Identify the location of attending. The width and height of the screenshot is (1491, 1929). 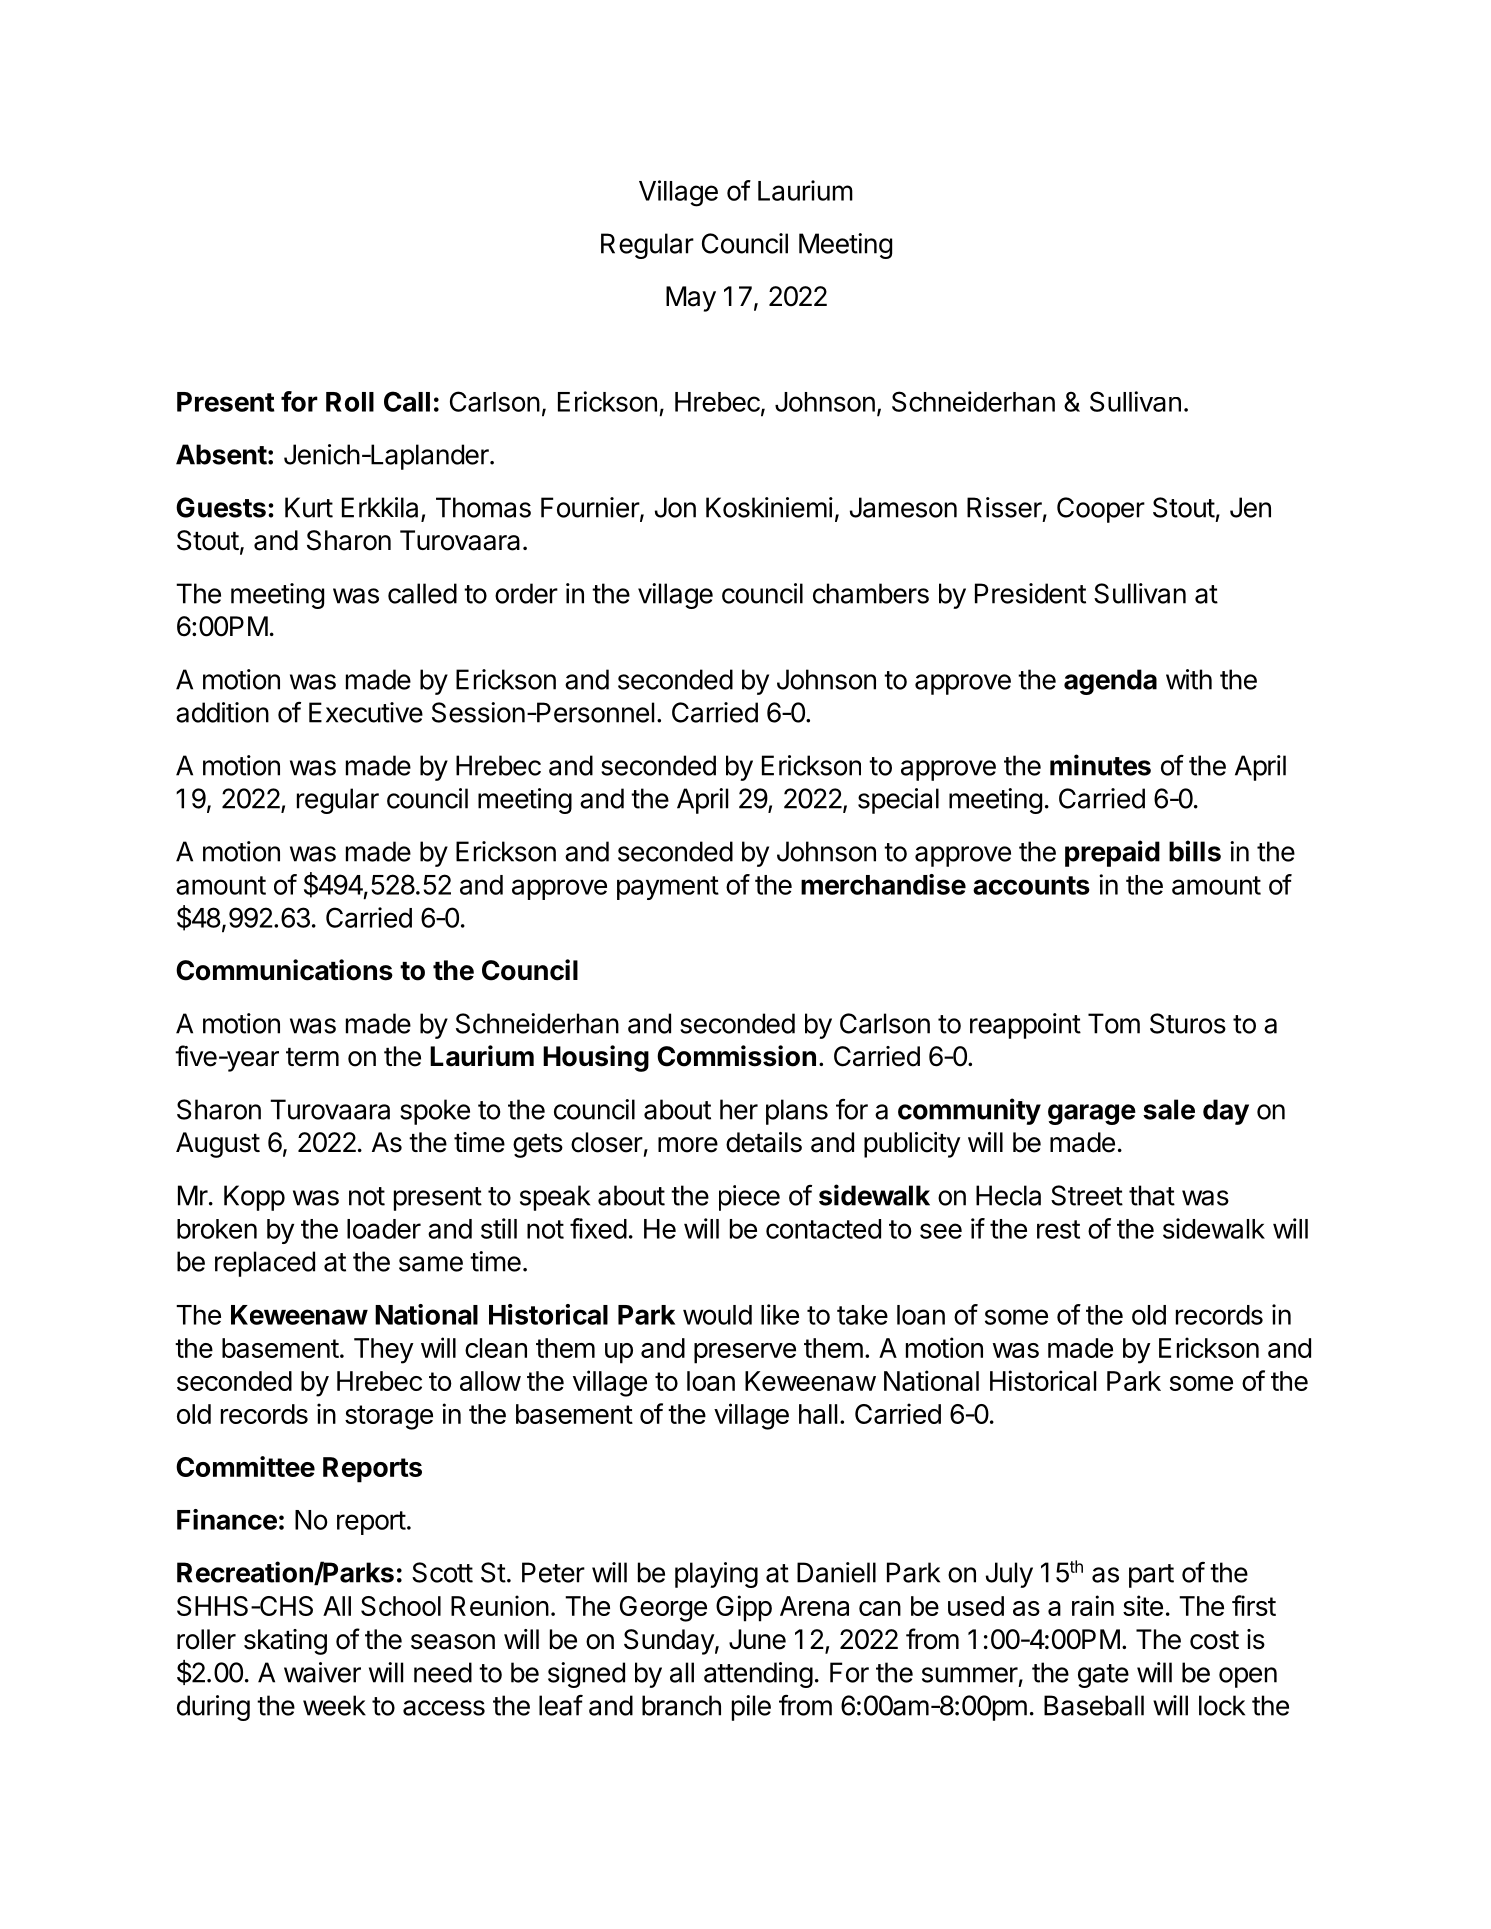
(758, 1675).
